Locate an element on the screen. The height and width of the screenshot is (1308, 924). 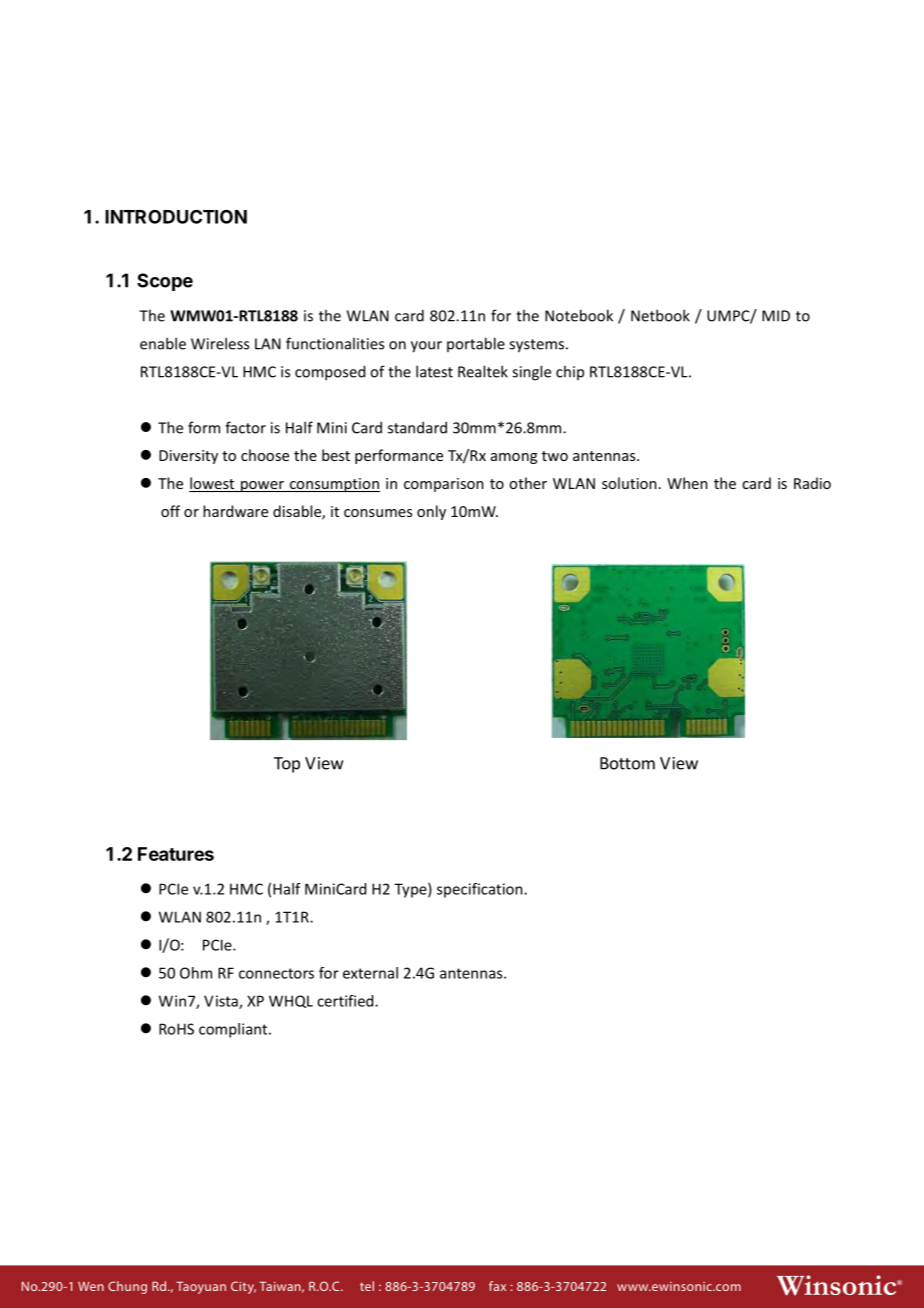
Top is located at coordinates (287, 765).
